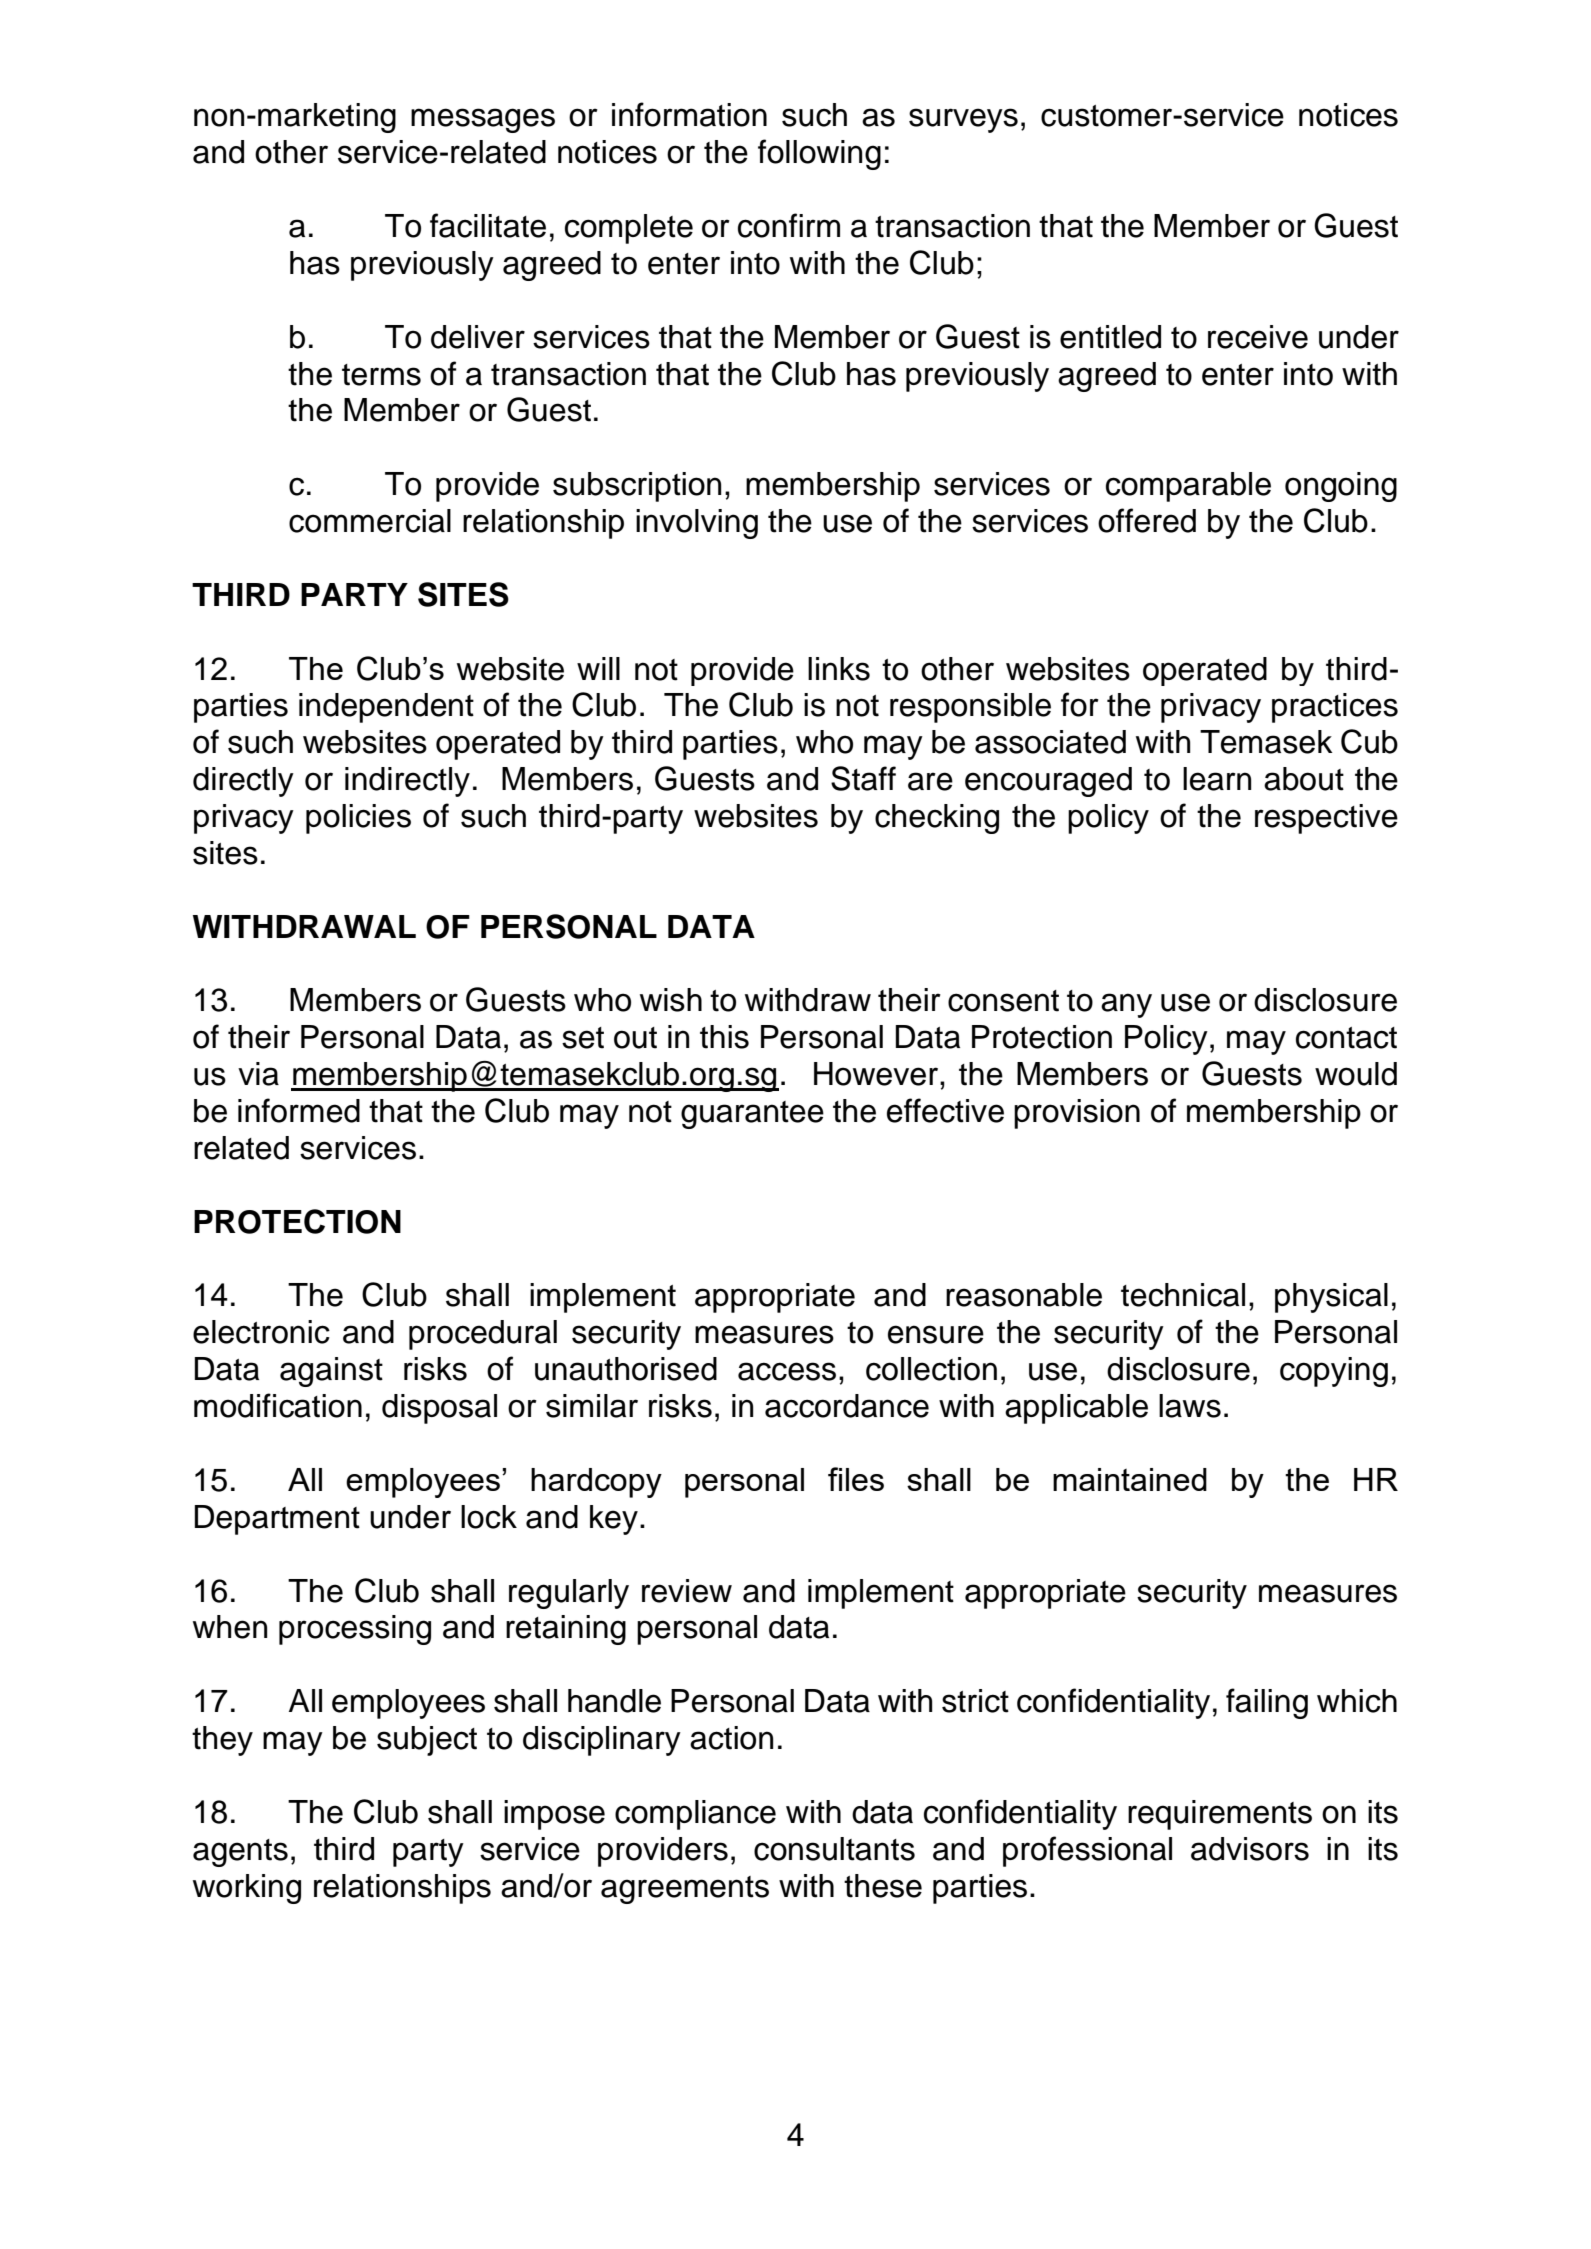 The image size is (1591, 2249). I want to click on agents, so click(240, 1853).
